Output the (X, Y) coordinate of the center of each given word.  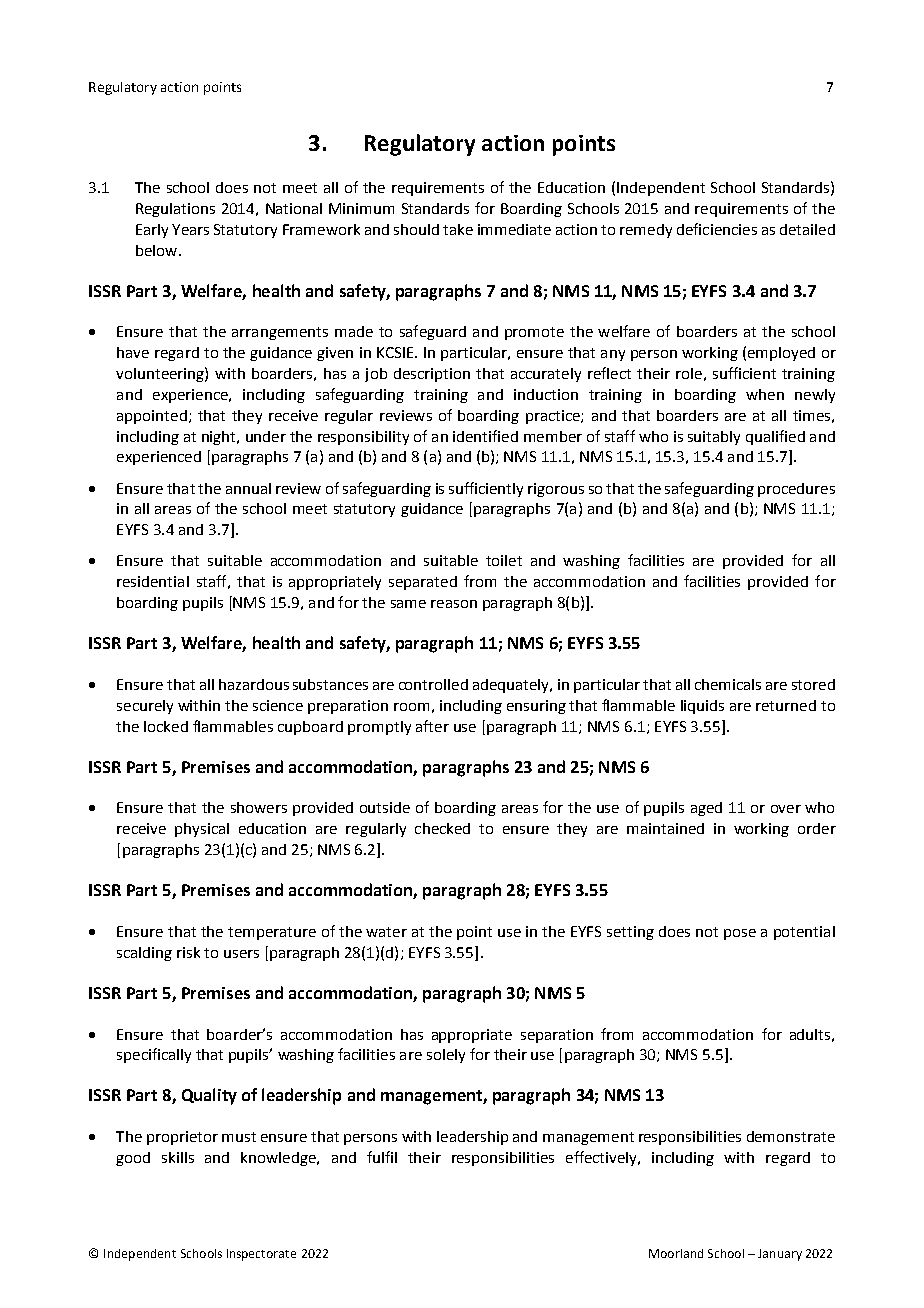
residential (153, 581)
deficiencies (717, 229)
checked (442, 828)
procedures (796, 490)
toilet (504, 560)
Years (190, 229)
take (458, 229)
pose (740, 934)
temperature (272, 933)
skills (178, 1157)
